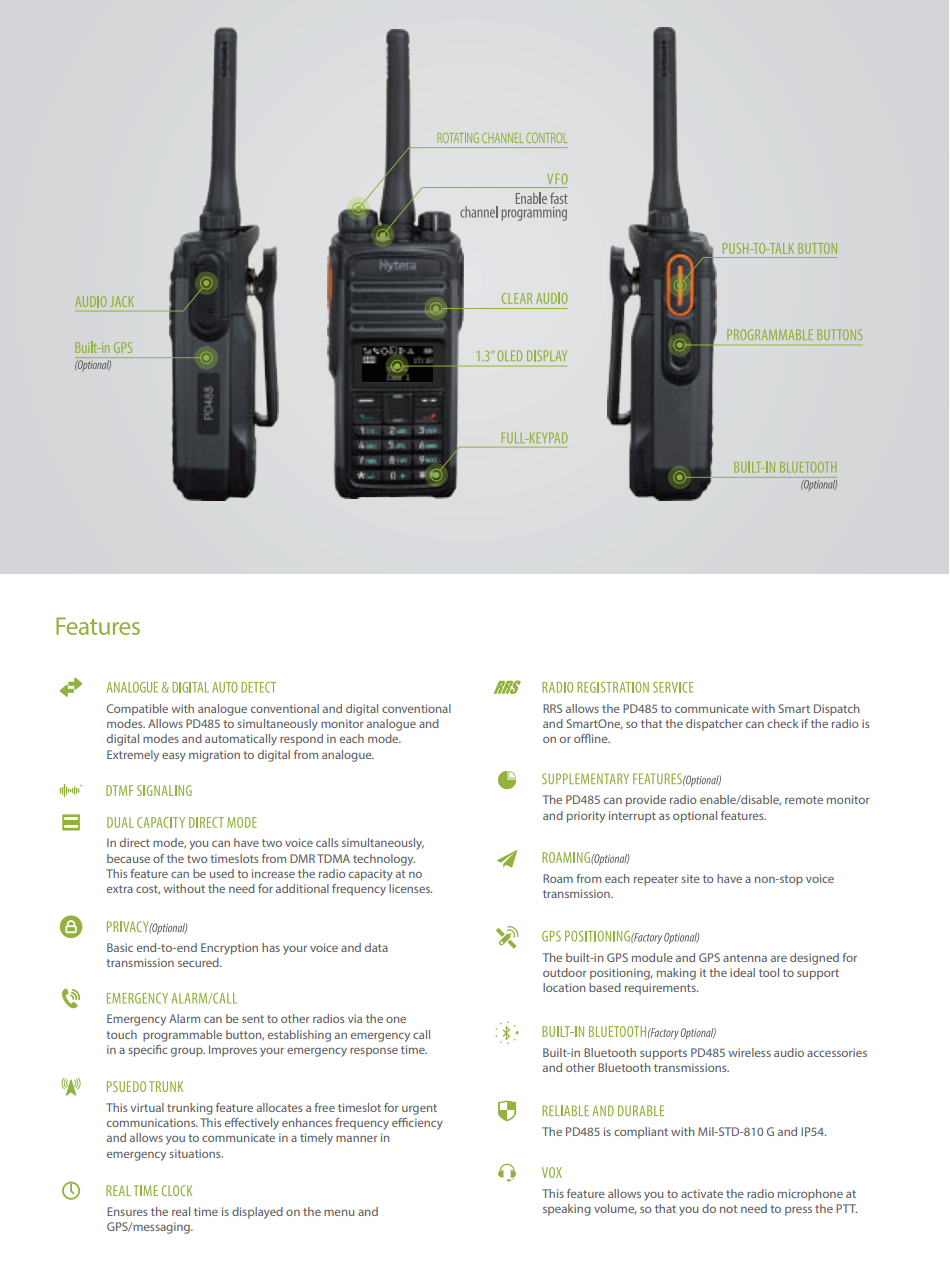  What do you see at coordinates (135, 842) in the image?
I see `direct` at bounding box center [135, 842].
